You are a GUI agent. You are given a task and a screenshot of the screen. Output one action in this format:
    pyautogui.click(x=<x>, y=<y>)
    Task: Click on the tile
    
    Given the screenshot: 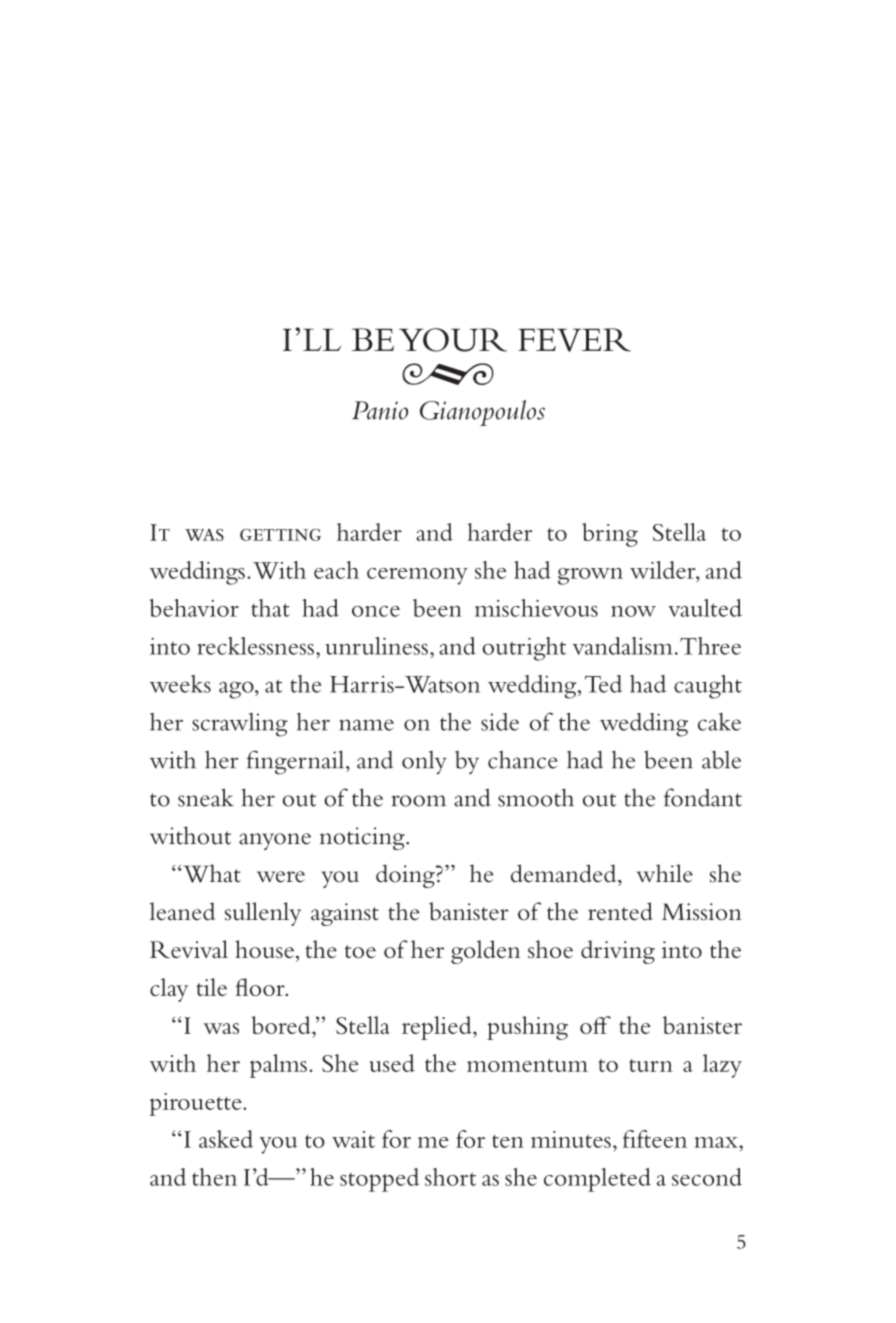 What is the action you would take?
    pyautogui.click(x=211, y=987)
